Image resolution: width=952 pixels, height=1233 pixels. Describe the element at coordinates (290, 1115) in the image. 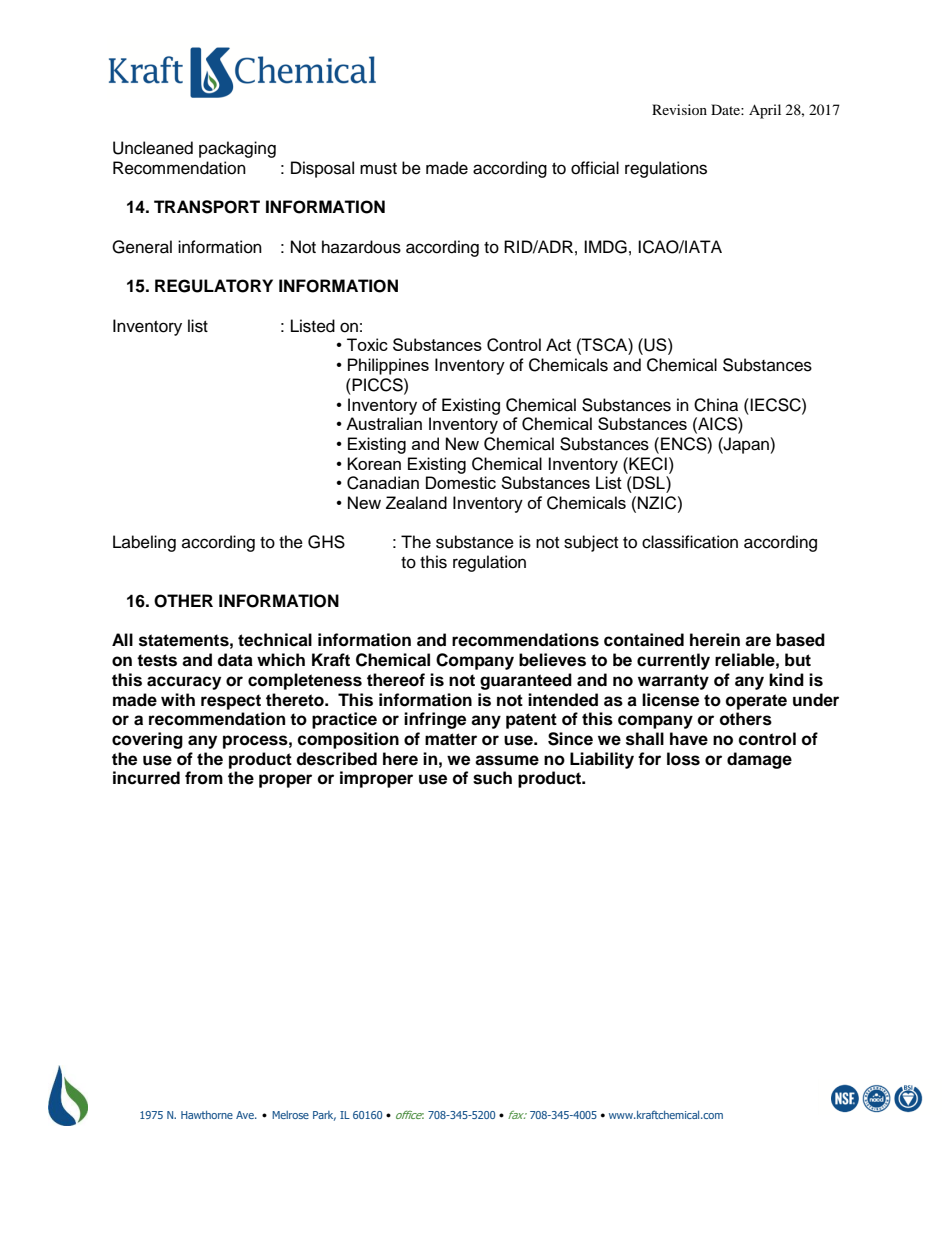

I see `Melrose` at that location.
